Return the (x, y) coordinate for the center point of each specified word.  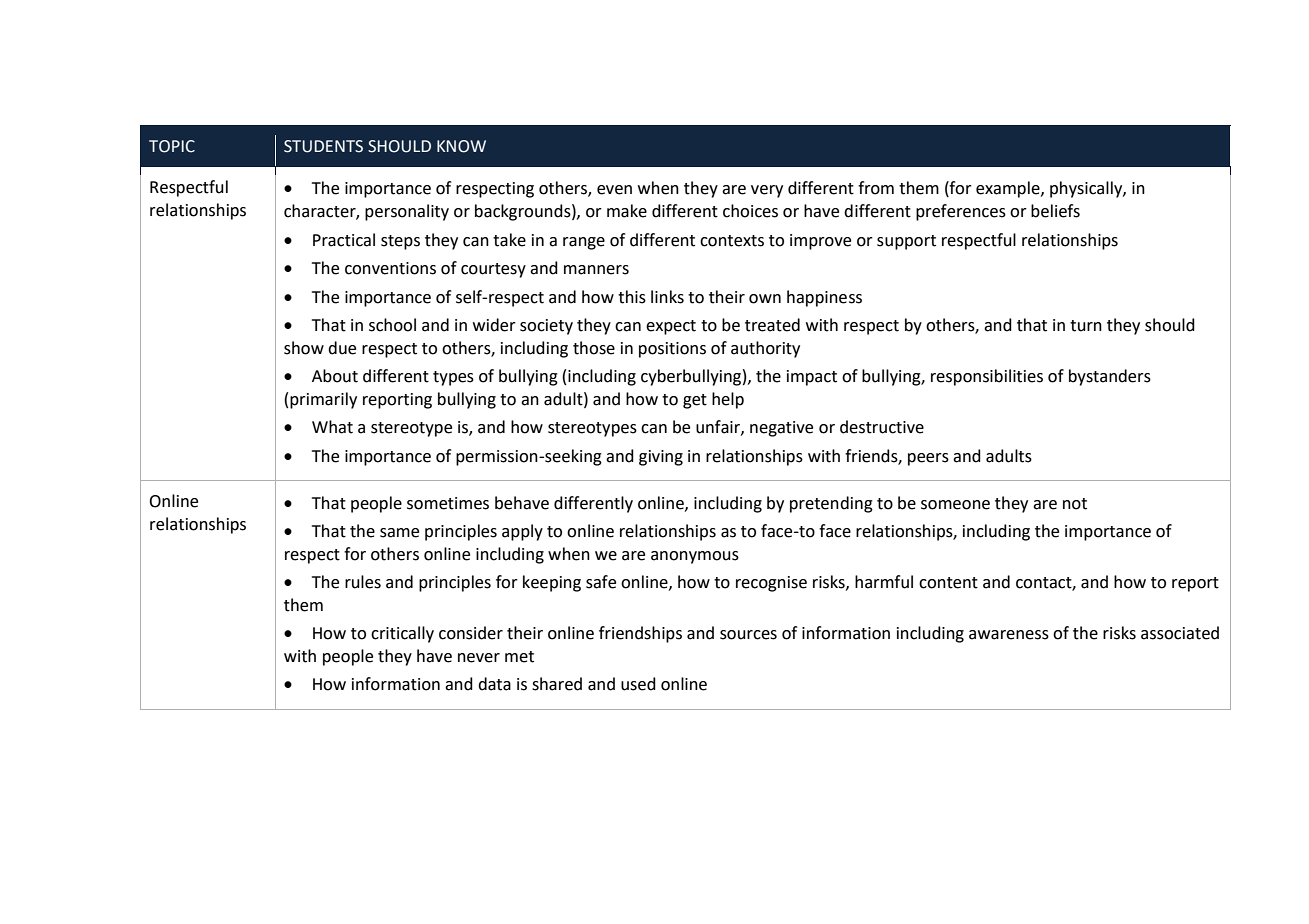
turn (1086, 326)
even (614, 190)
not (1075, 504)
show (304, 348)
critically (402, 634)
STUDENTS (323, 146)
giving (661, 458)
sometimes (448, 503)
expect (671, 327)
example (1009, 189)
